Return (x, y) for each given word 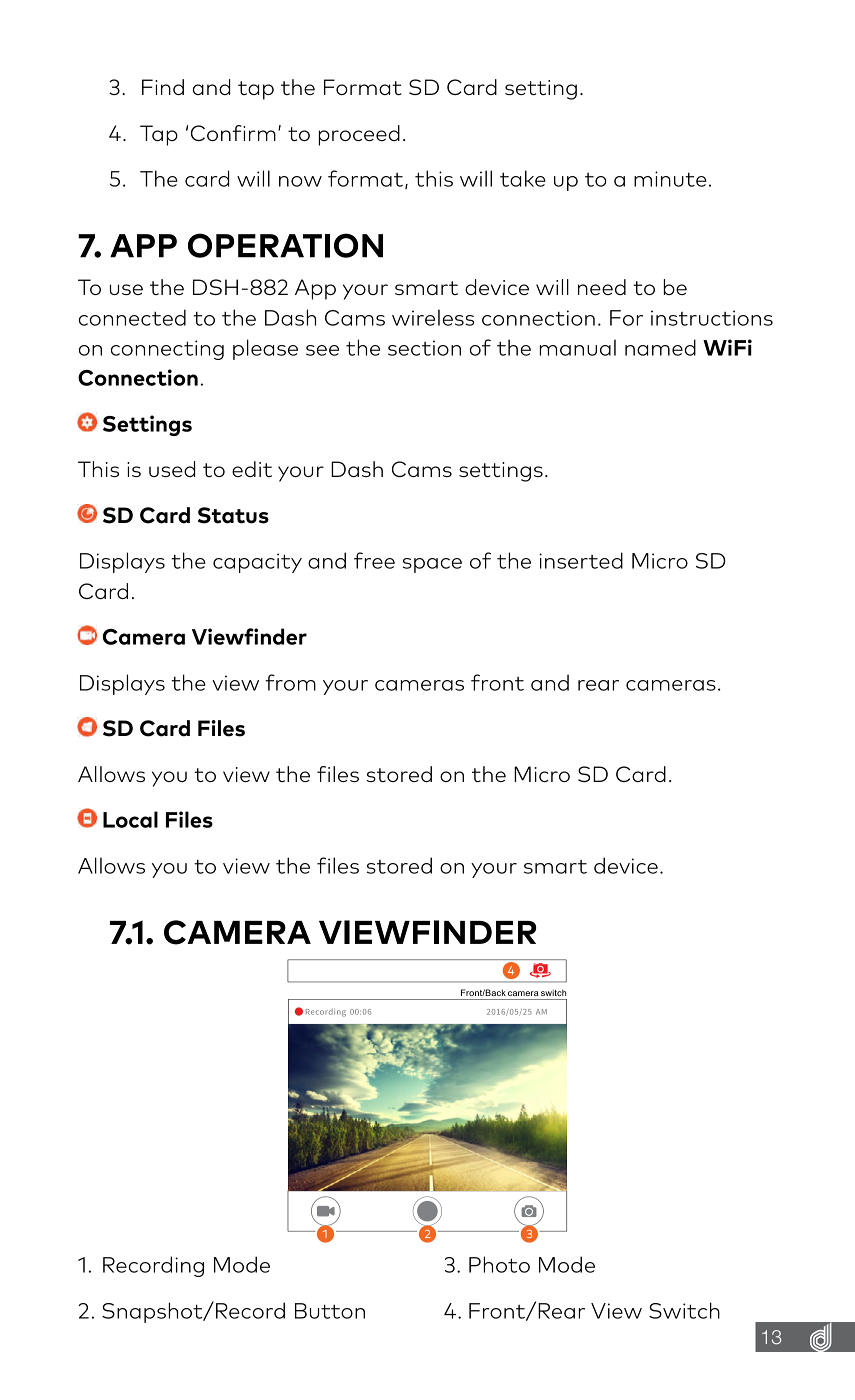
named (660, 347)
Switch (684, 1310)
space (432, 565)
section (424, 348)
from (290, 682)
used (172, 469)
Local (130, 819)
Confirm (233, 133)
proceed (359, 135)
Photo (499, 1264)
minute (670, 179)
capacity (257, 563)
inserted (581, 560)
